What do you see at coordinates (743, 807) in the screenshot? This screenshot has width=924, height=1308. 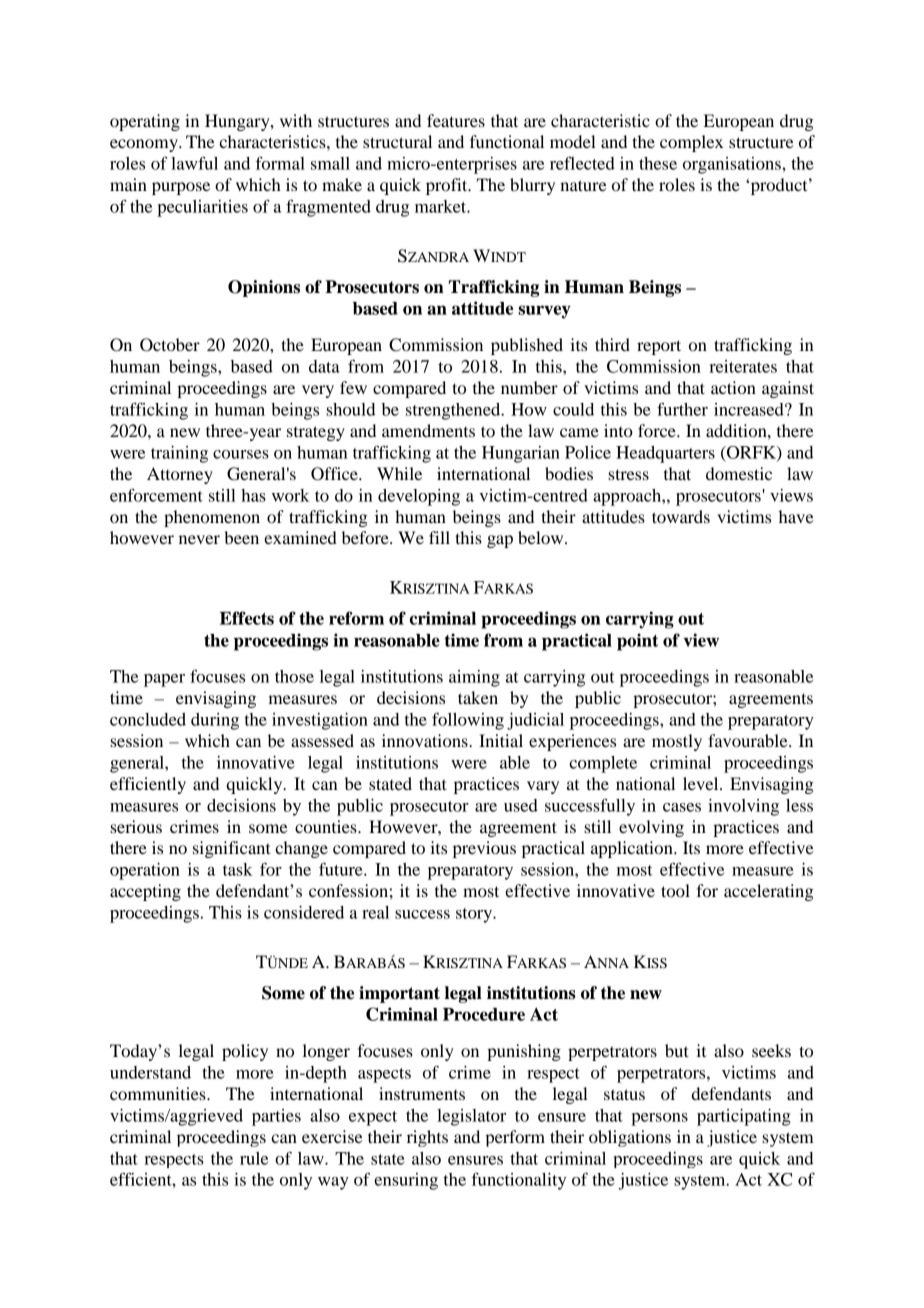 I see `involving` at bounding box center [743, 807].
